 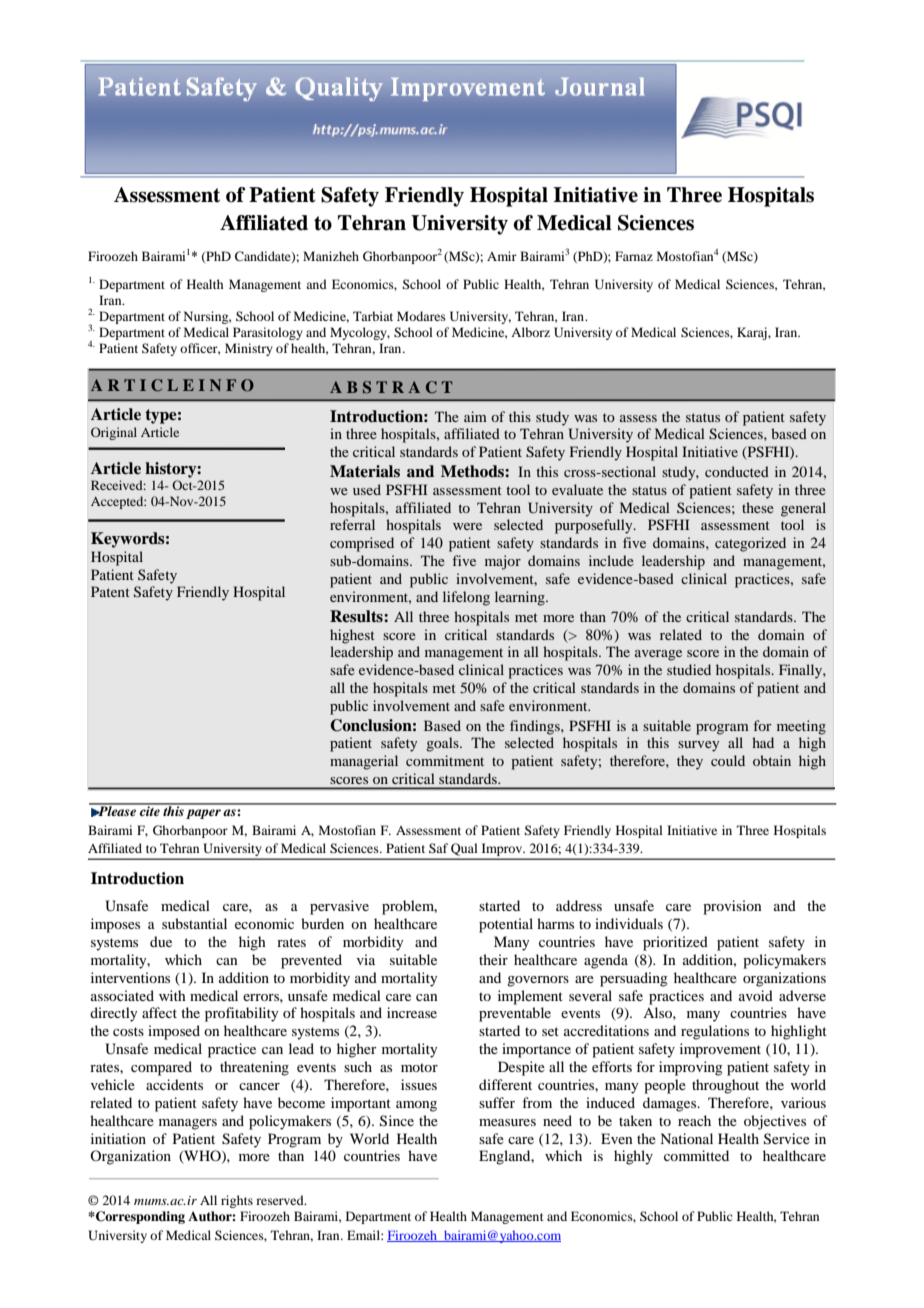 I want to click on provision, so click(x=732, y=907).
